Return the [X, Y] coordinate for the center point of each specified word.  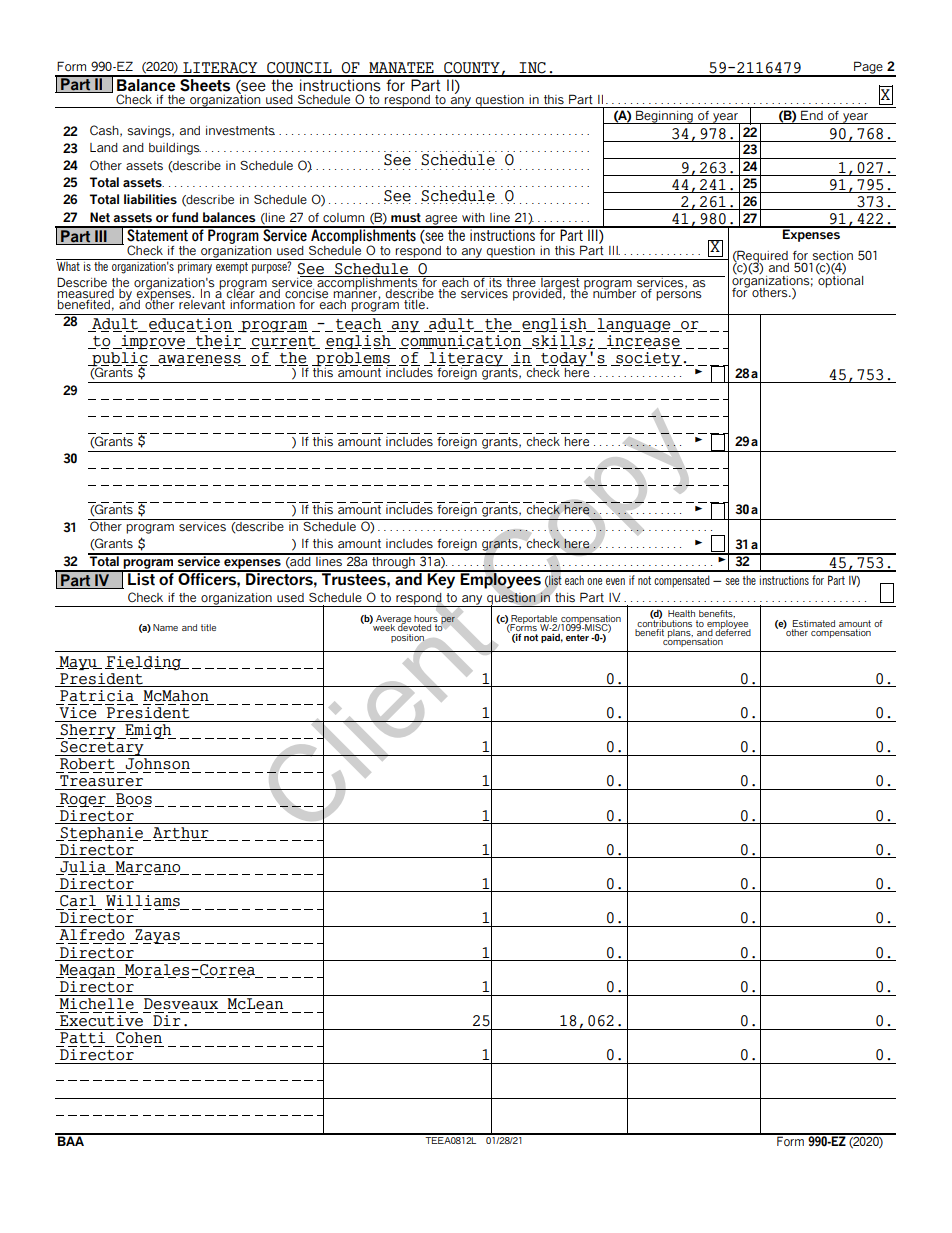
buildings [175, 149]
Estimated [814, 623]
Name [165, 627]
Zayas [157, 936]
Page [868, 68]
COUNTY [472, 69]
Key [442, 580]
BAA [71, 1140]
